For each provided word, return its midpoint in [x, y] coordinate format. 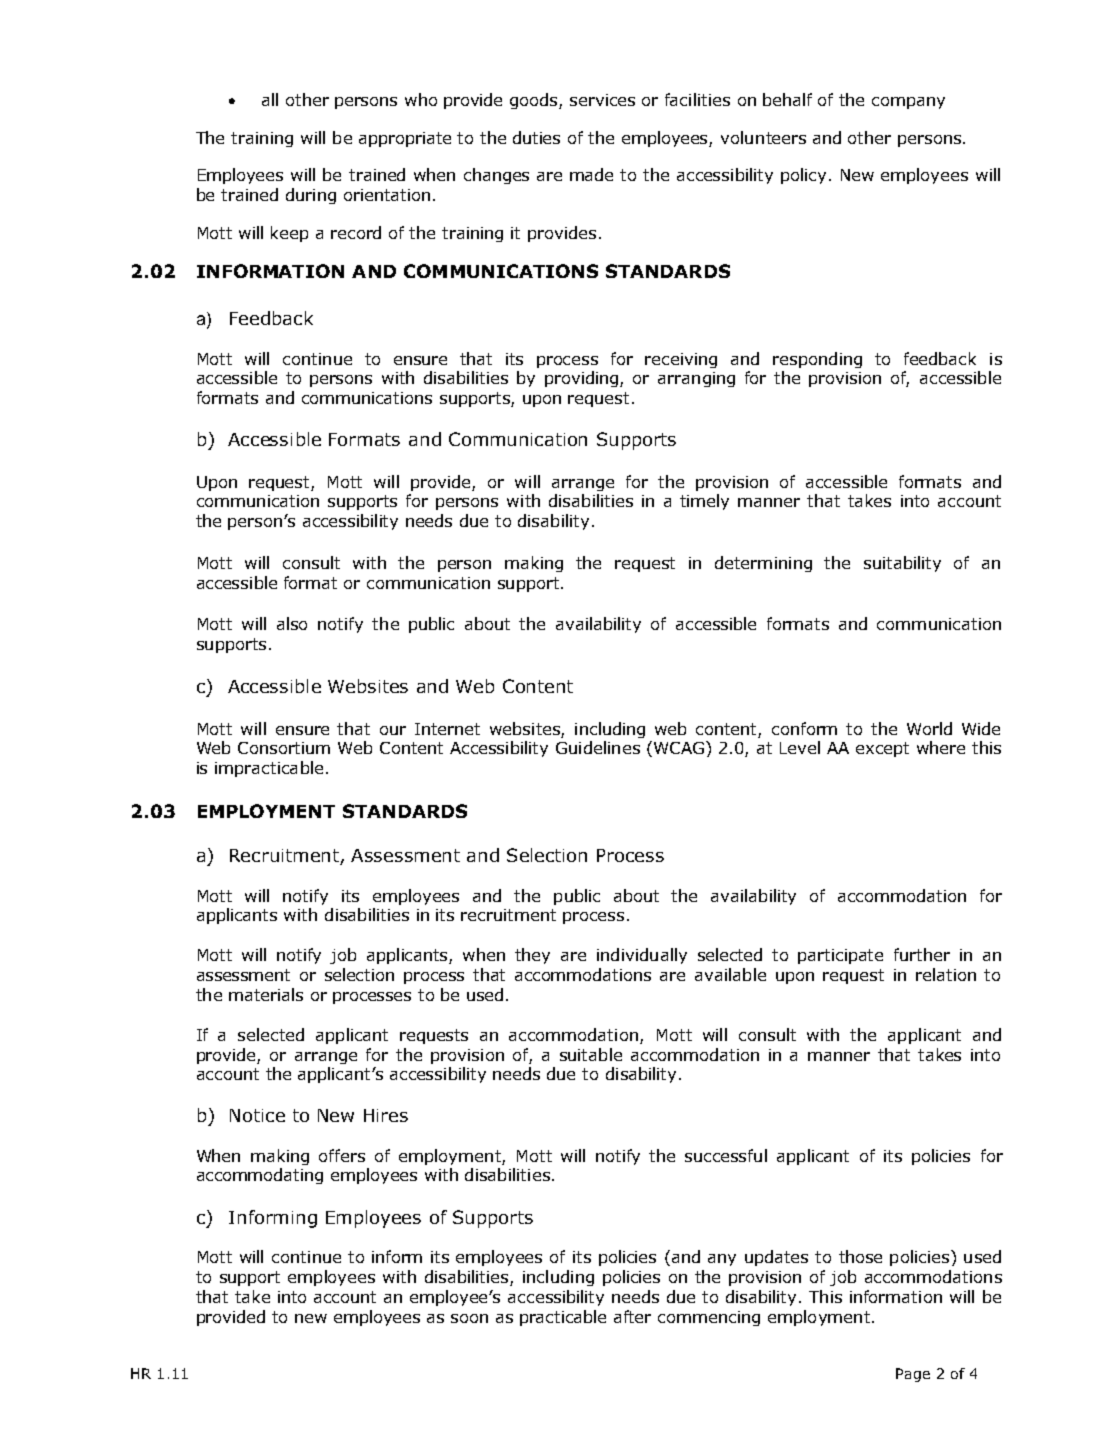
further [922, 954]
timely [704, 502]
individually [642, 956]
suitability [902, 564]
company [908, 103]
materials [266, 994]
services [602, 100]
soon [469, 1318]
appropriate [405, 139]
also [292, 623]
